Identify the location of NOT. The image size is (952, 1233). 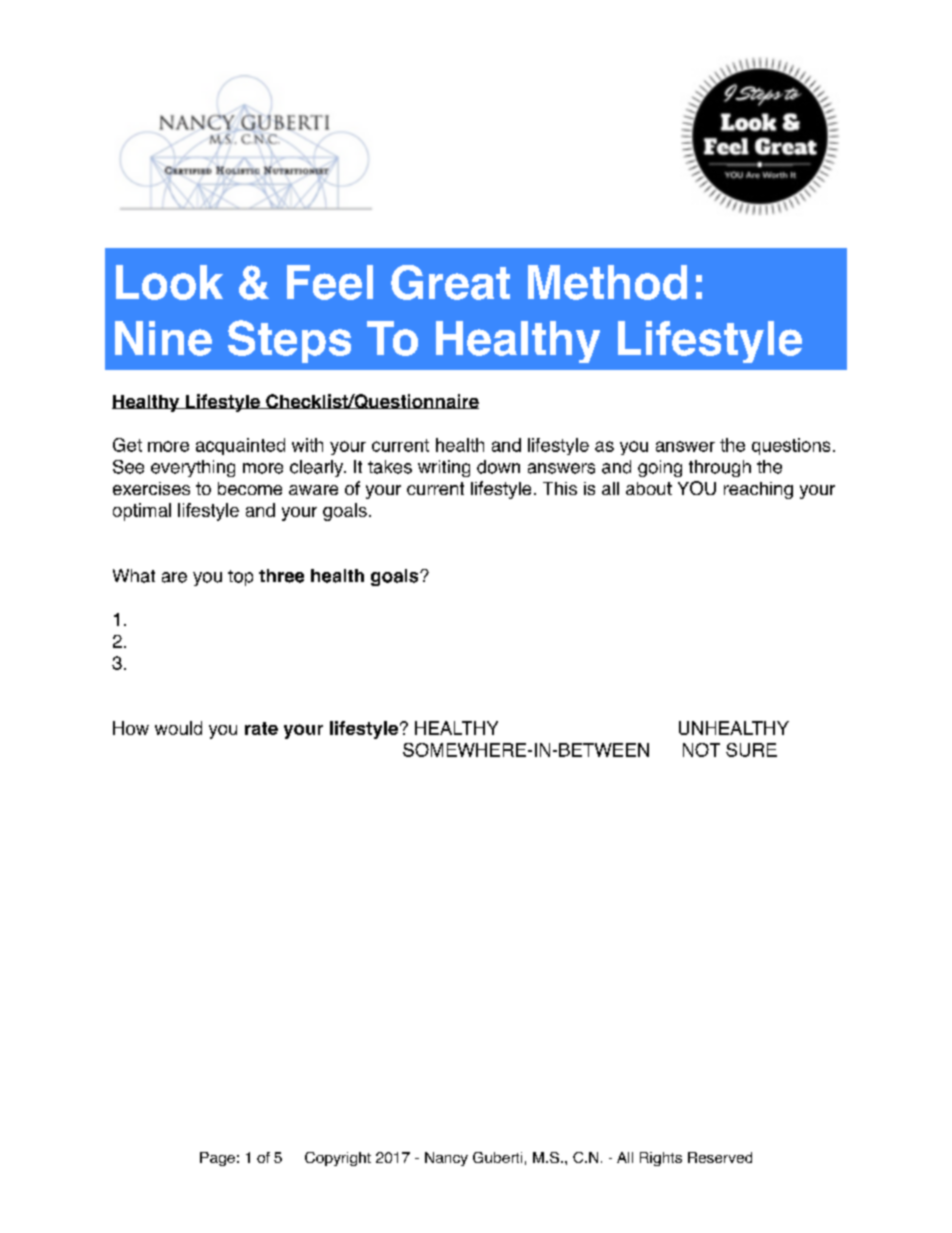
(701, 750).
